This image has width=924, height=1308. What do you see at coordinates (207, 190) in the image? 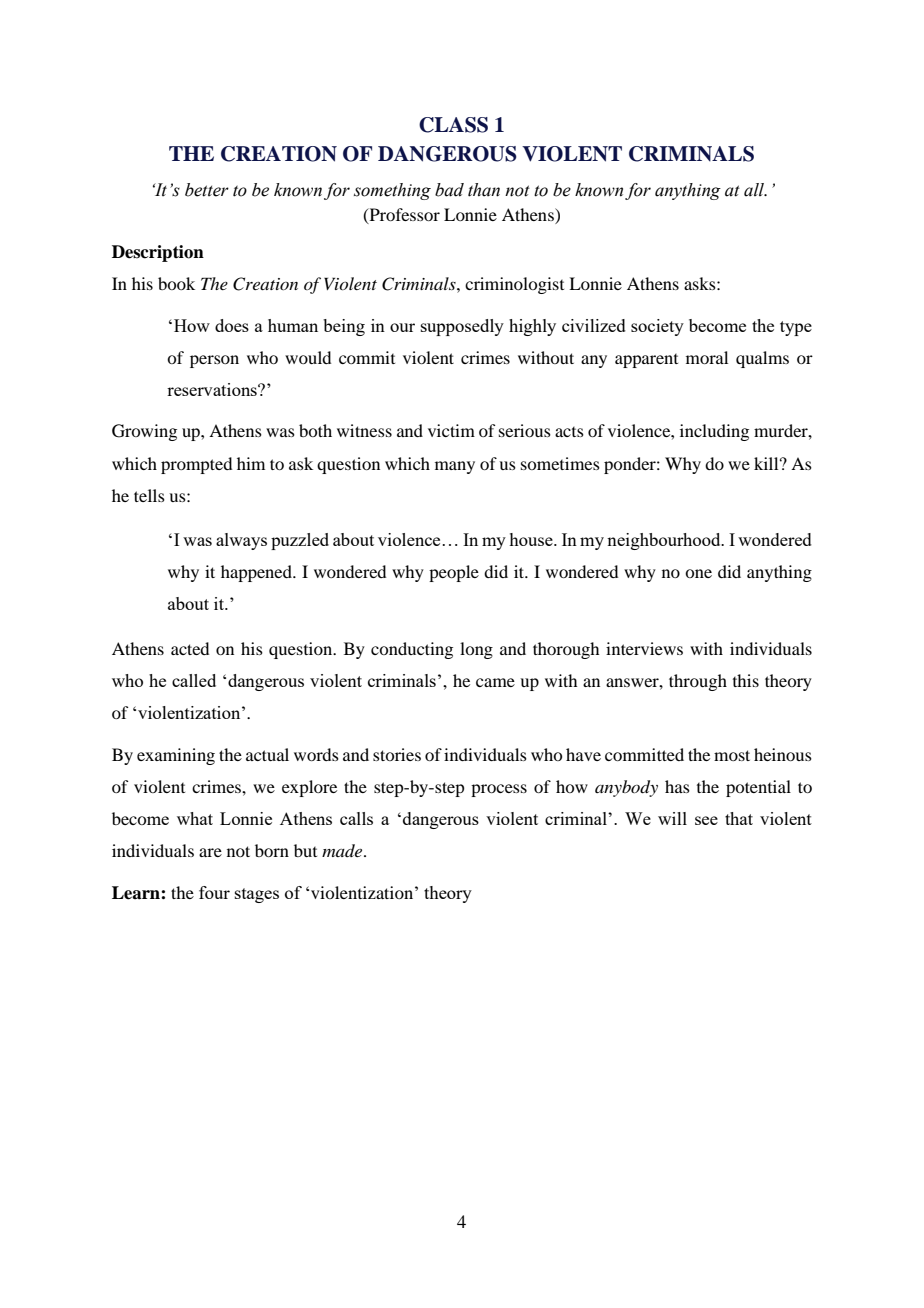
I see `better` at bounding box center [207, 190].
